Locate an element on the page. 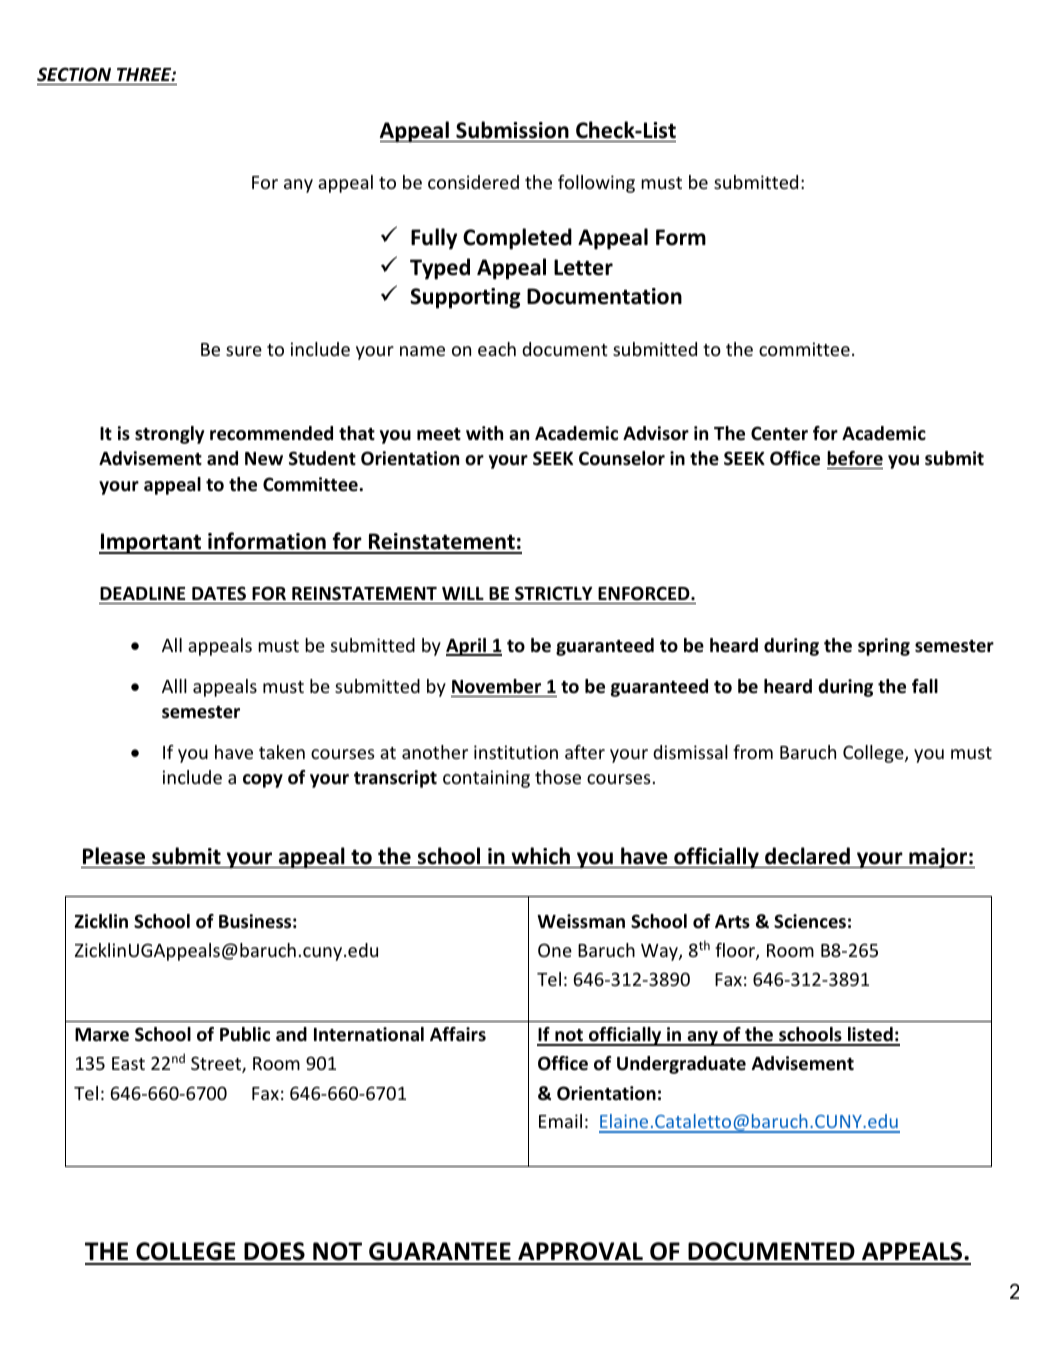 The image size is (1056, 1366). Undergraduate is located at coordinates (681, 1065).
